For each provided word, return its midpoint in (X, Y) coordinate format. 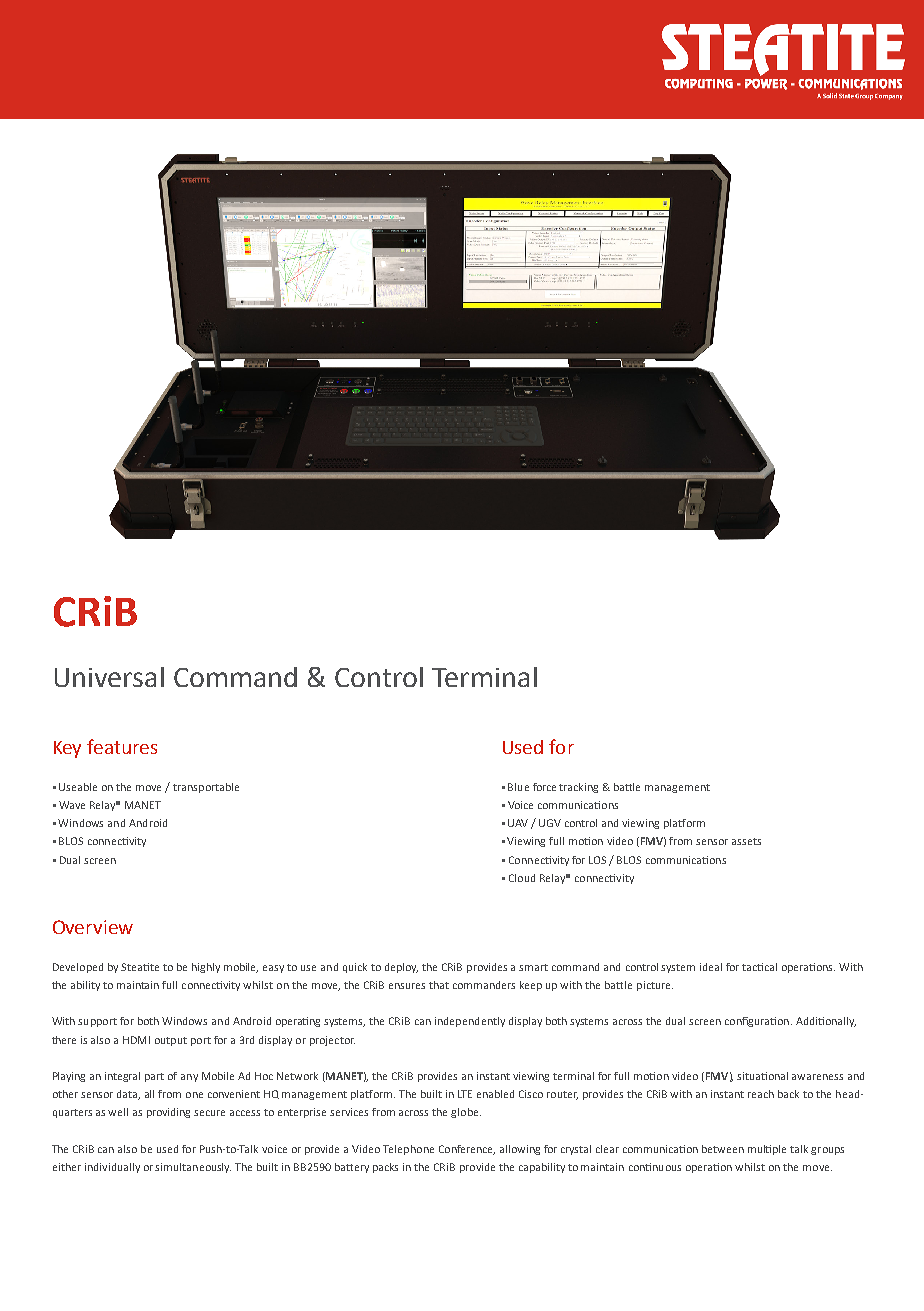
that (439, 985)
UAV (518, 823)
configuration (757, 1022)
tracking (578, 788)
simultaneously (193, 1168)
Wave (72, 805)
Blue (518, 787)
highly (206, 968)
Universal (109, 677)
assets (746, 841)
